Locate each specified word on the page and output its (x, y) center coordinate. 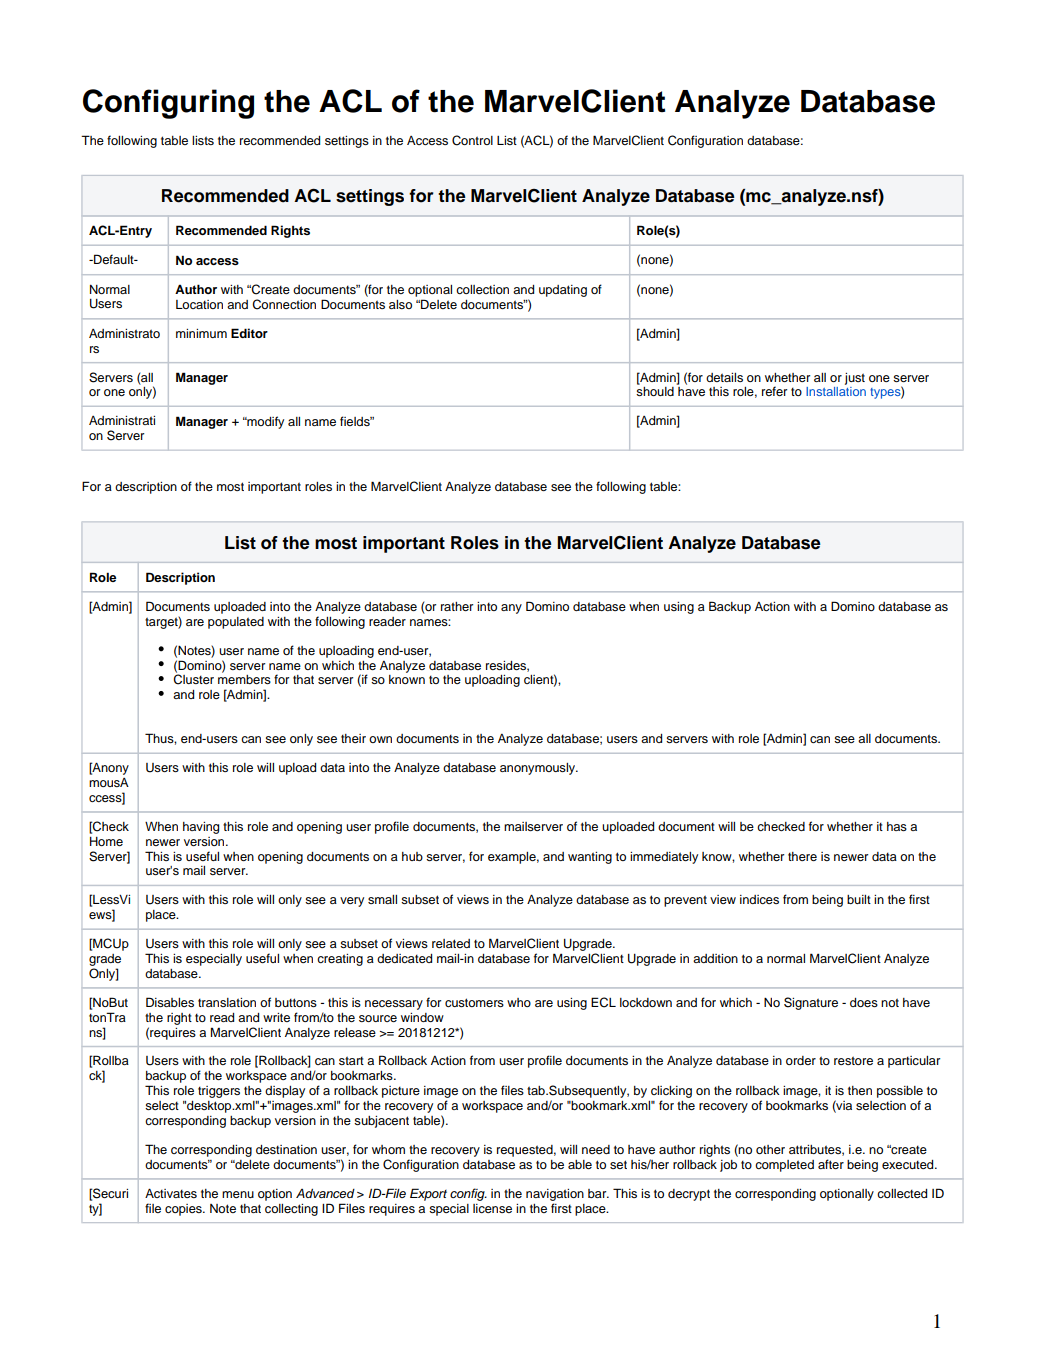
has (897, 826)
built (859, 899)
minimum (201, 333)
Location (199, 304)
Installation (836, 391)
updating (563, 291)
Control (472, 140)
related (451, 943)
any (511, 609)
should (655, 391)
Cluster (193, 679)
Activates (171, 1193)
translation (227, 1002)
